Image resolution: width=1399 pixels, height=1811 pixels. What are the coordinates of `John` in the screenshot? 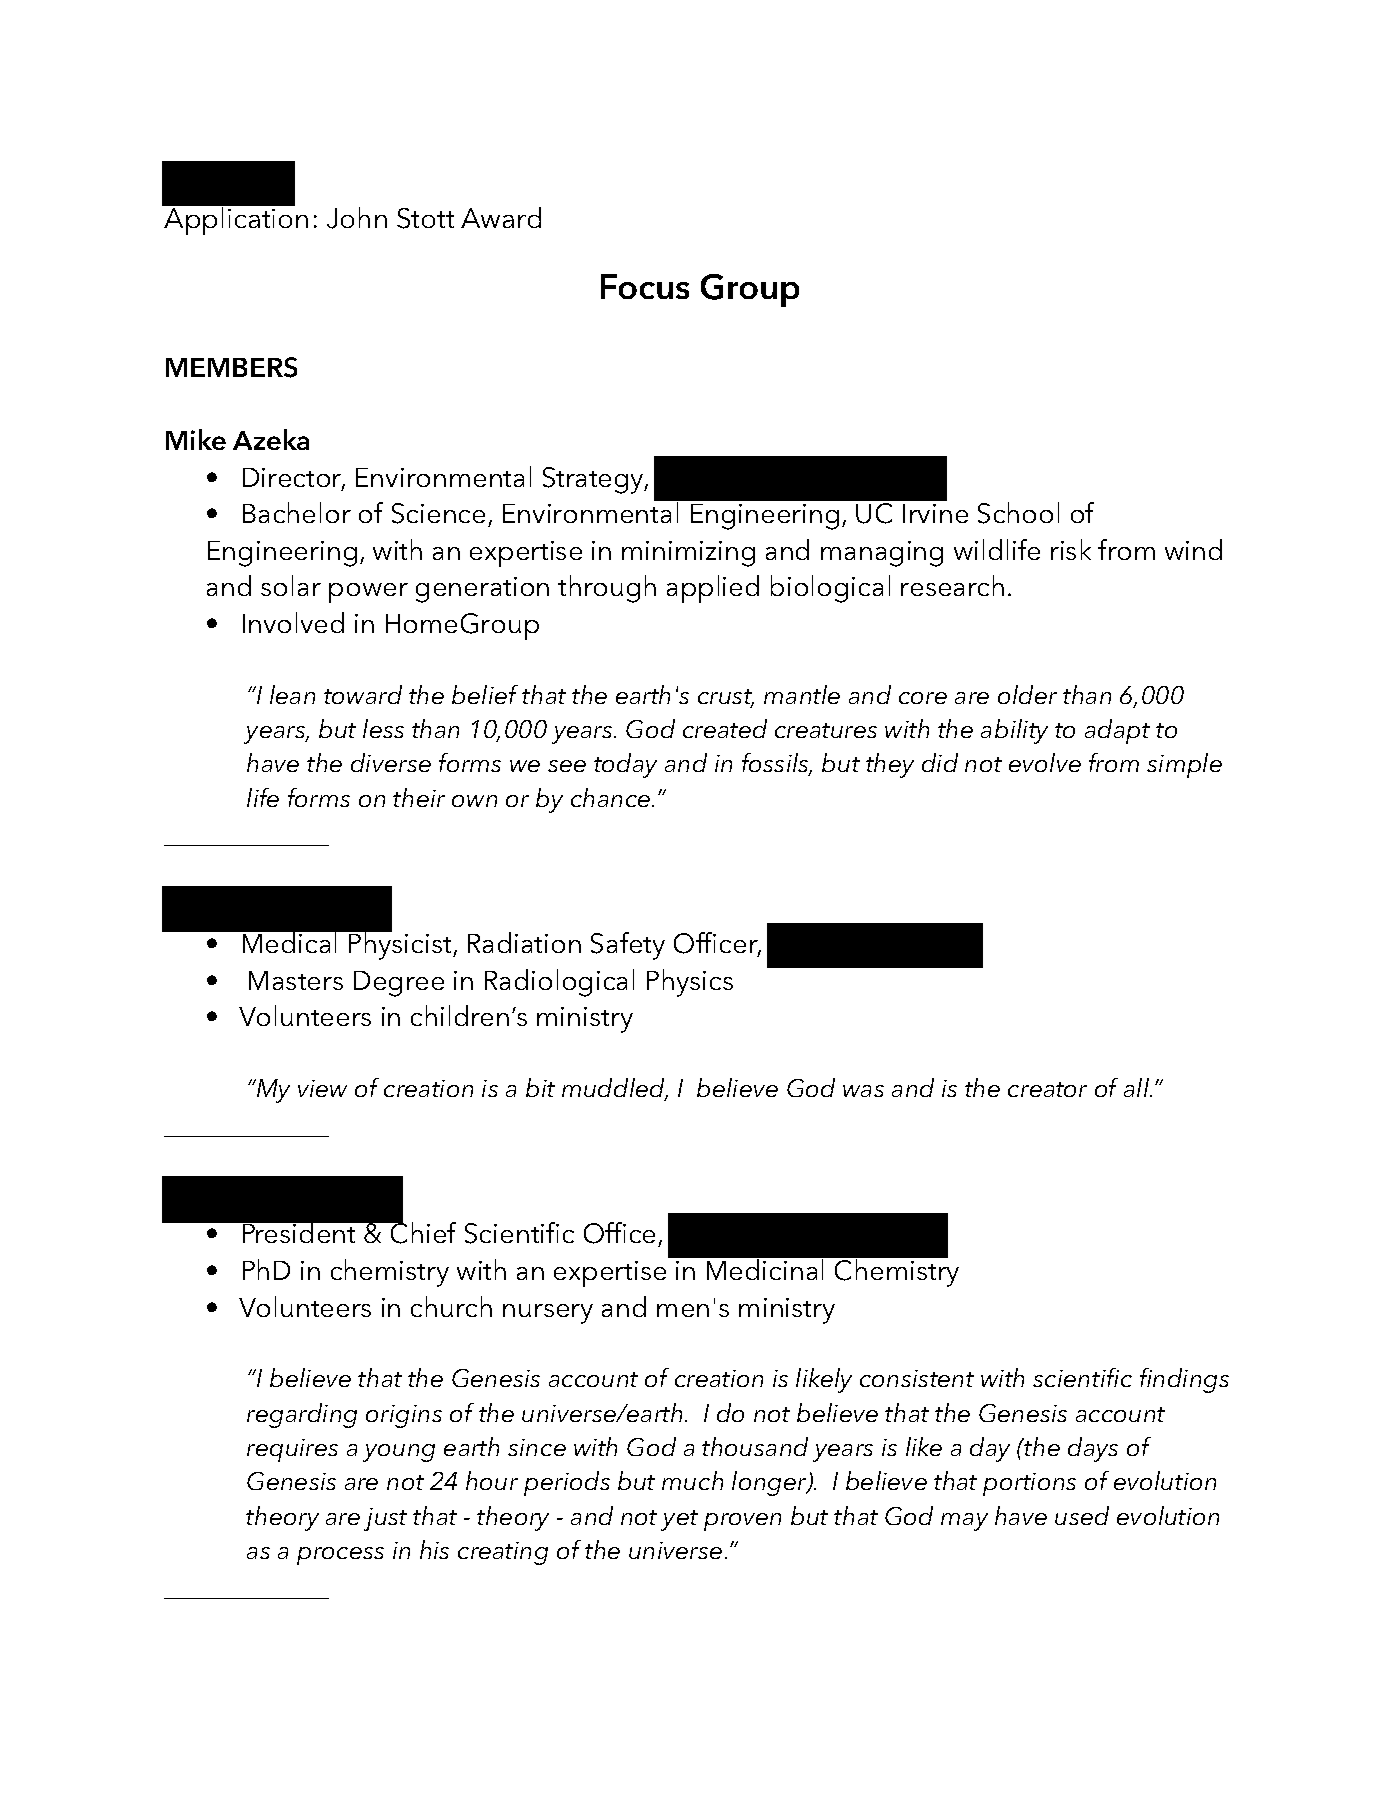 It's located at (357, 218).
